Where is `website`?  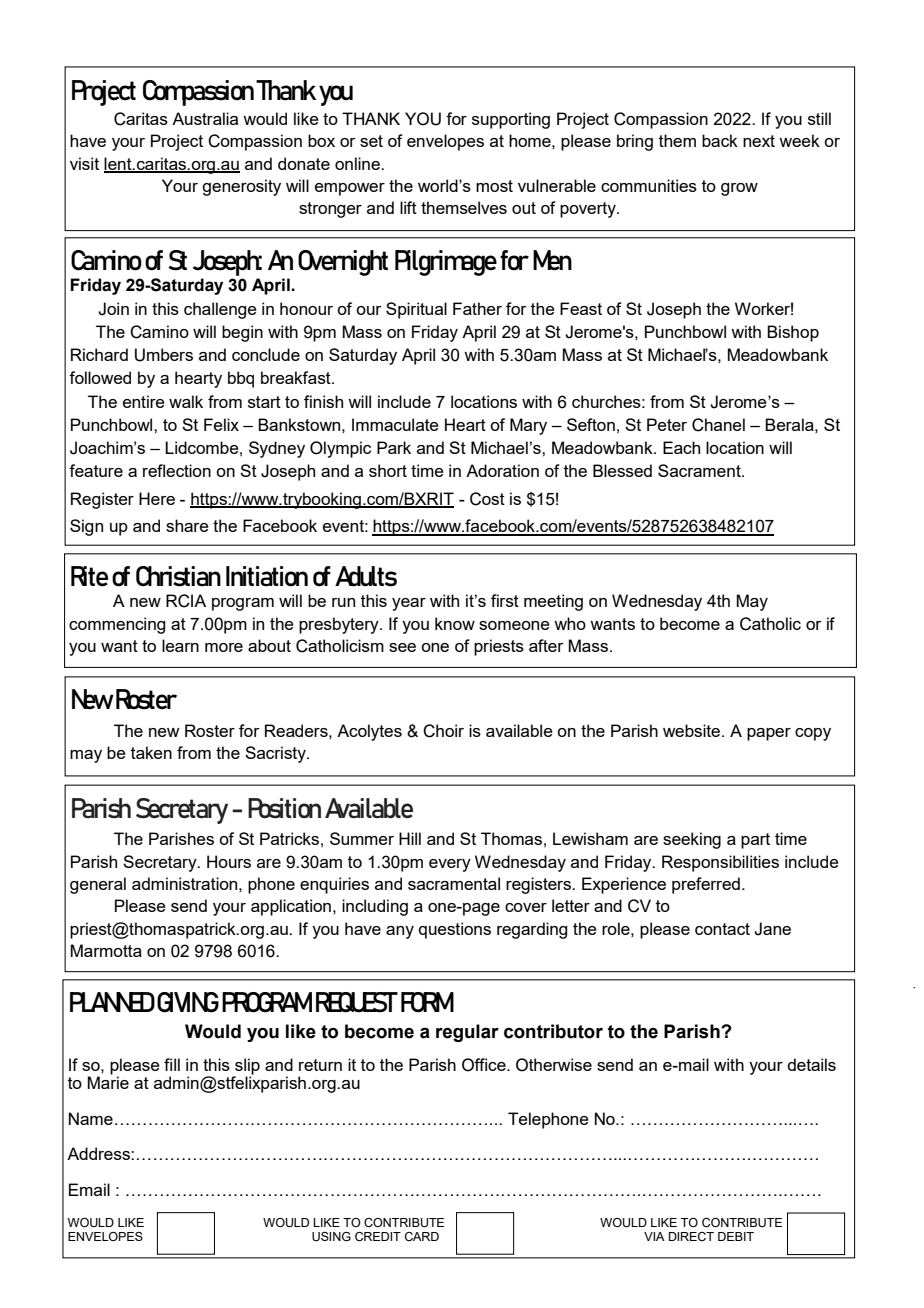
website is located at coordinates (693, 730).
